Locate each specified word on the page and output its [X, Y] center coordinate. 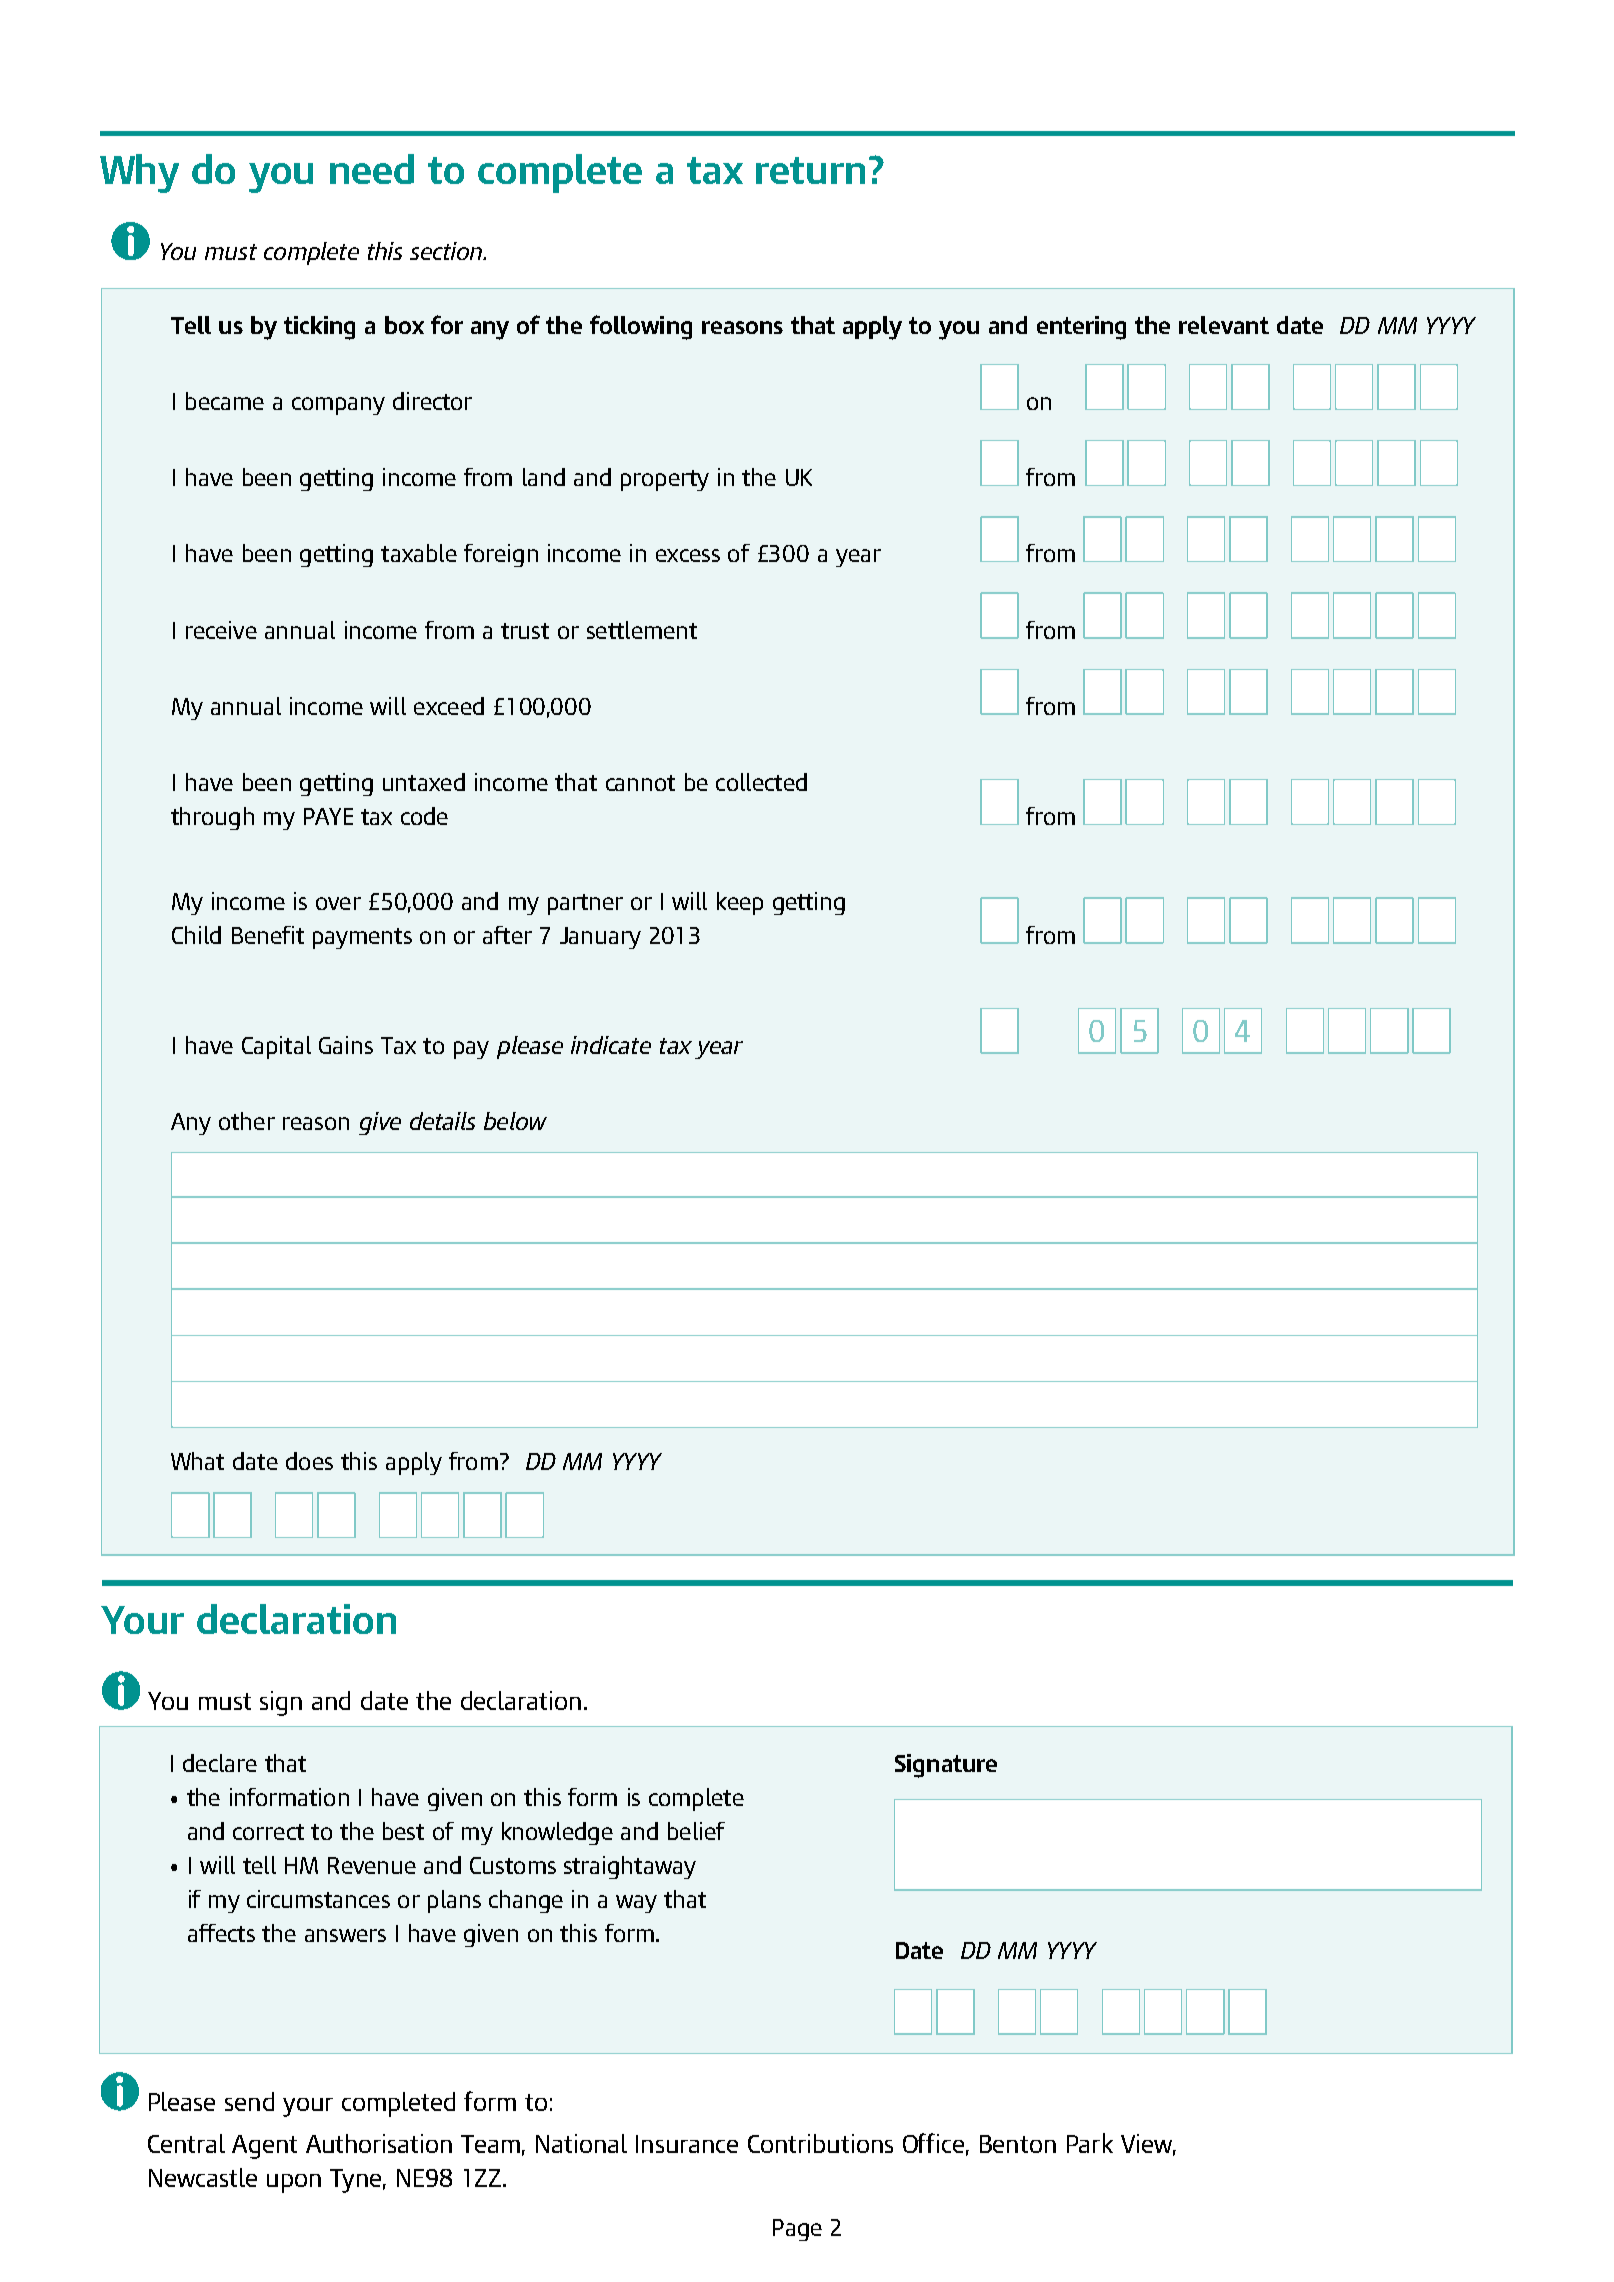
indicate [611, 1045]
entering [1081, 328]
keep [740, 903]
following [641, 327]
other [247, 1121]
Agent [264, 2147]
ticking [319, 328]
